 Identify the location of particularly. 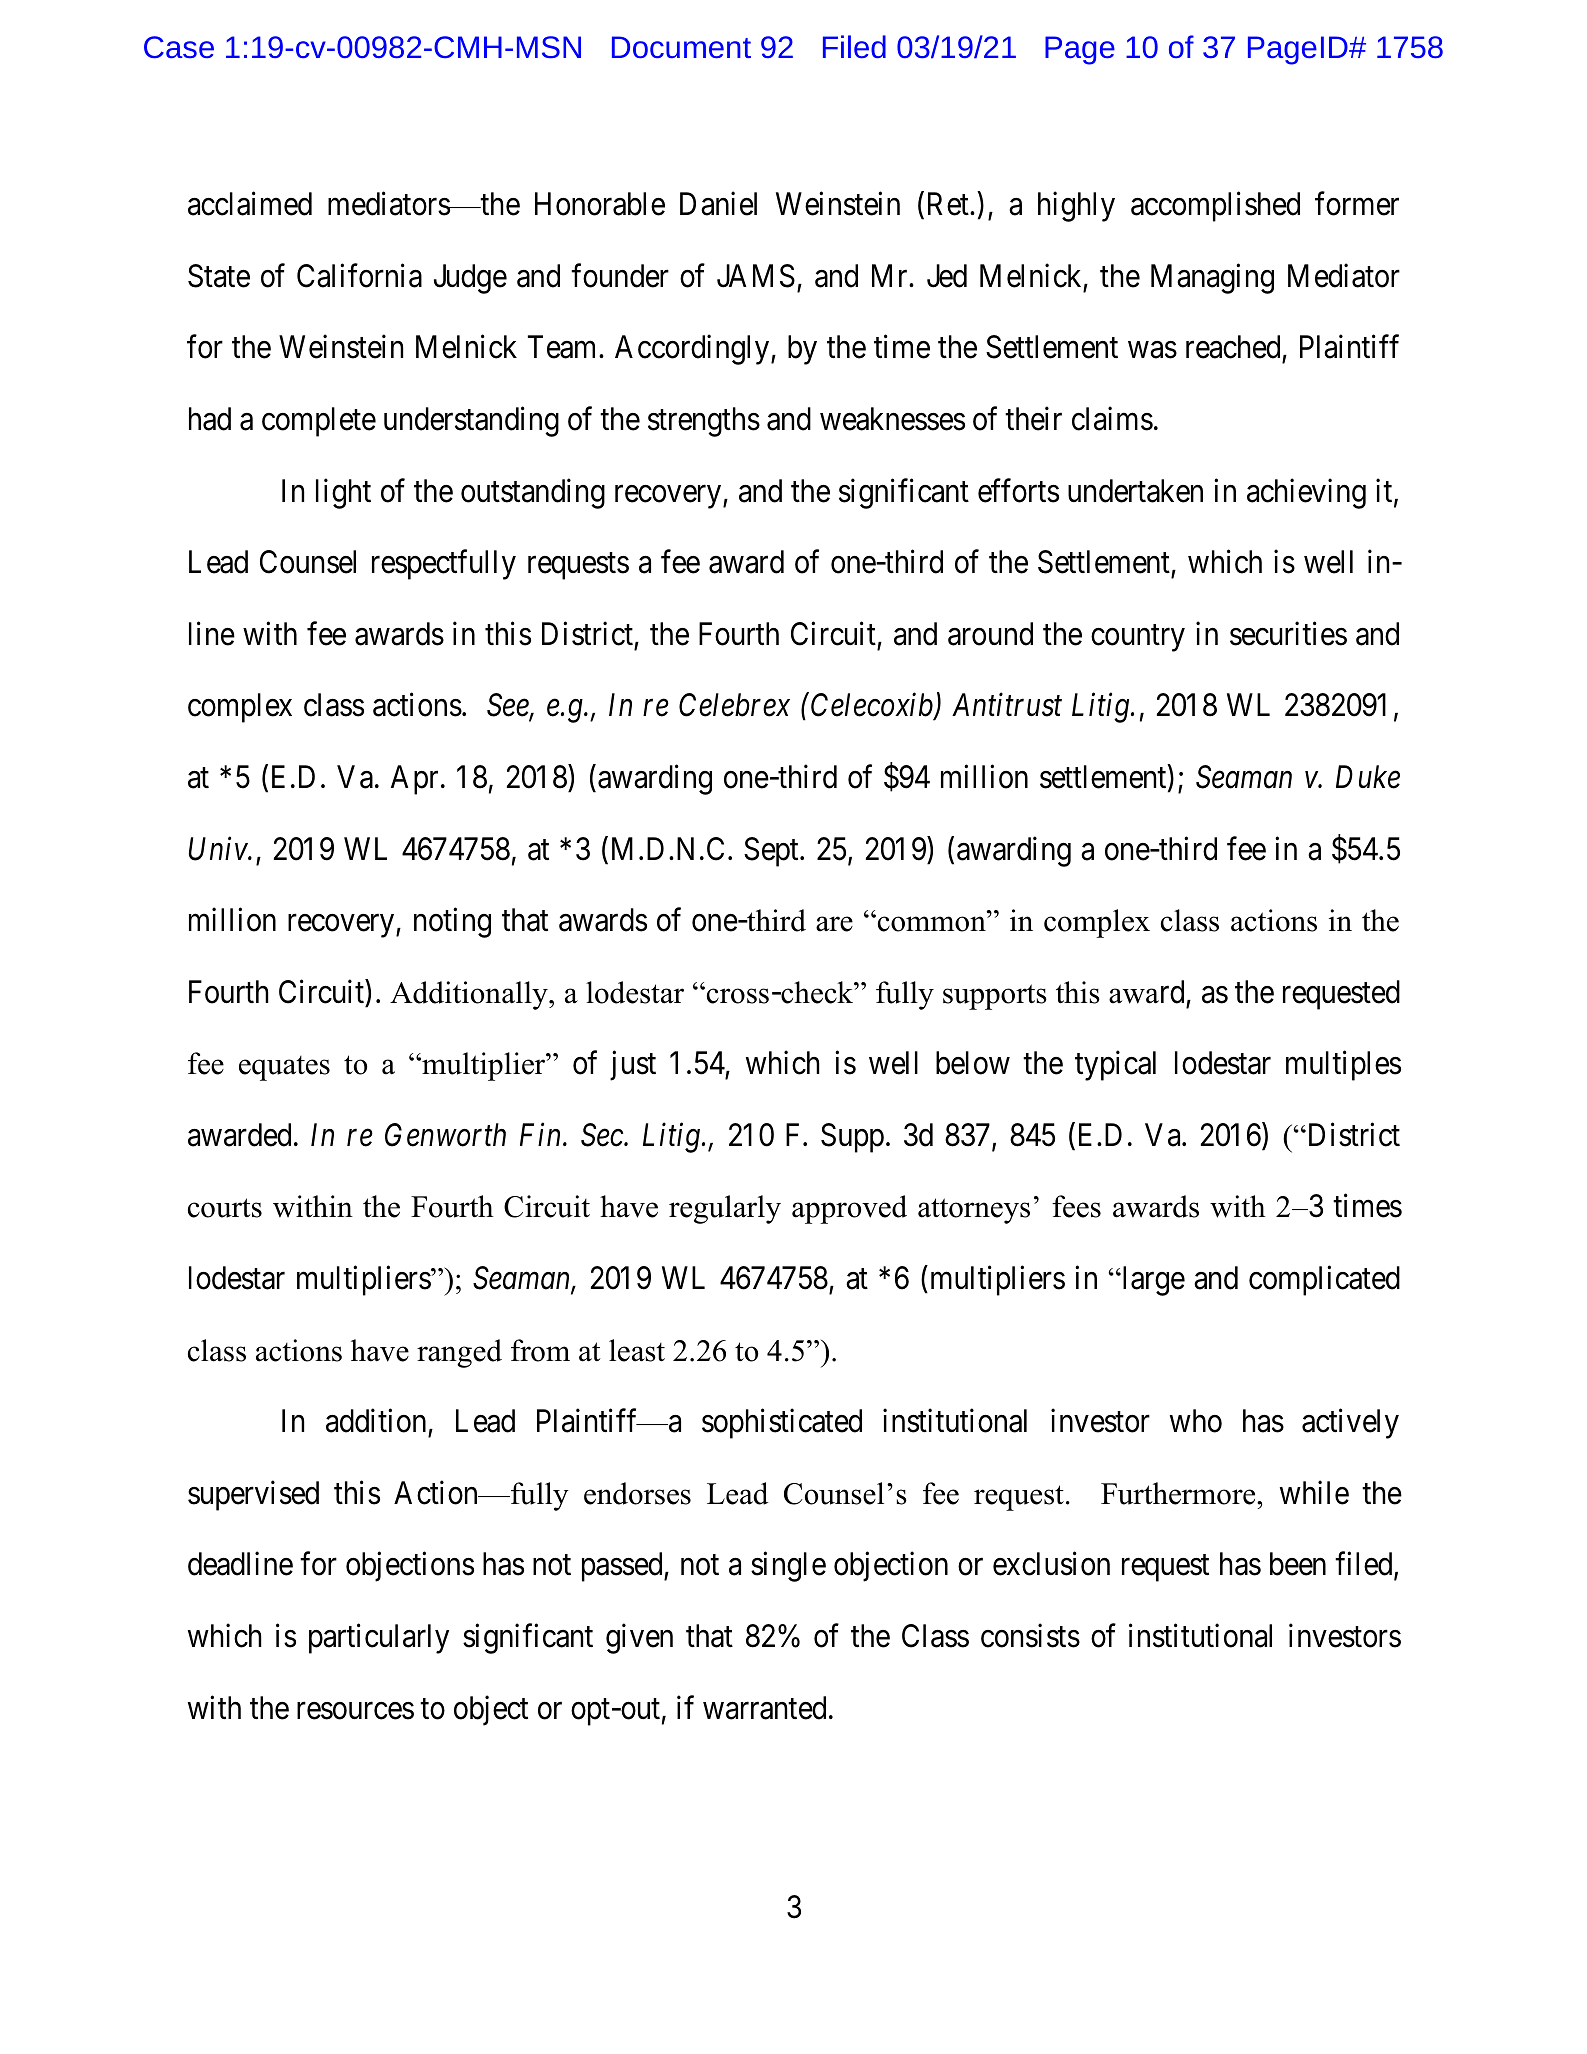
(379, 1639).
